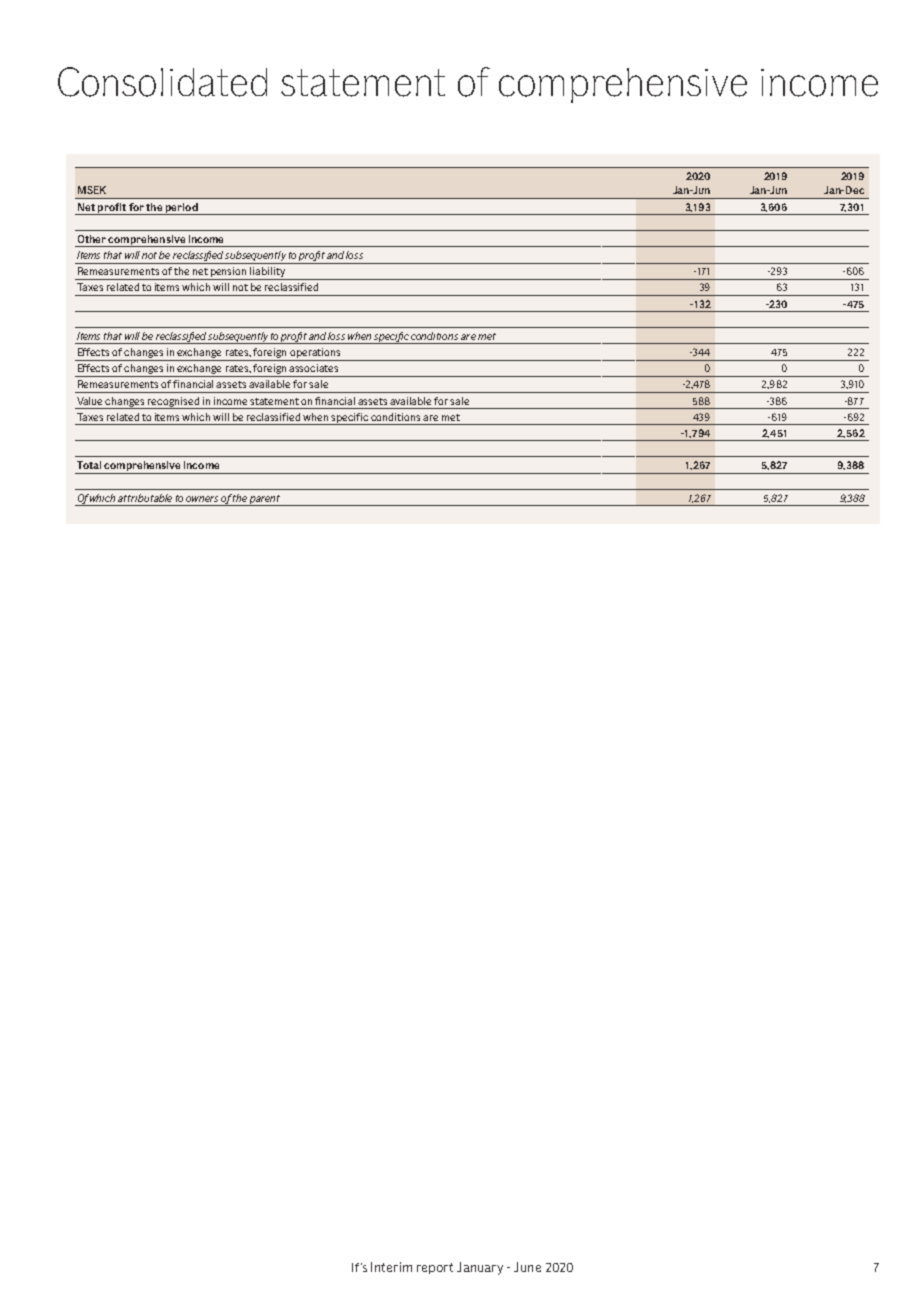 The height and width of the document is (1308, 924). What do you see at coordinates (268, 273) in the document?
I see `liability` at bounding box center [268, 273].
